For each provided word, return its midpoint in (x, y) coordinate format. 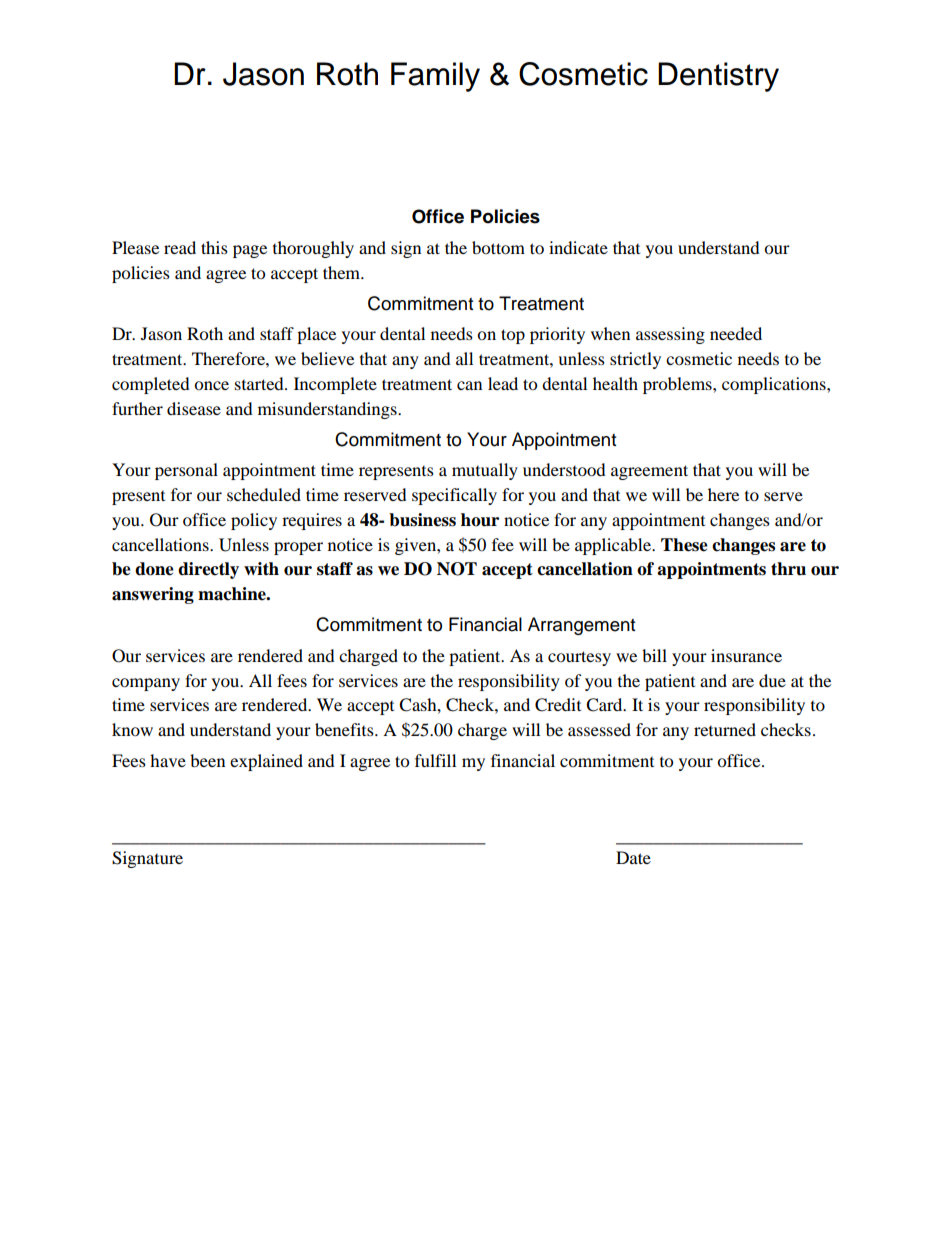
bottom (498, 247)
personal (186, 471)
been (207, 760)
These (684, 545)
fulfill (435, 760)
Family (435, 77)
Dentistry (718, 77)
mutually (485, 471)
